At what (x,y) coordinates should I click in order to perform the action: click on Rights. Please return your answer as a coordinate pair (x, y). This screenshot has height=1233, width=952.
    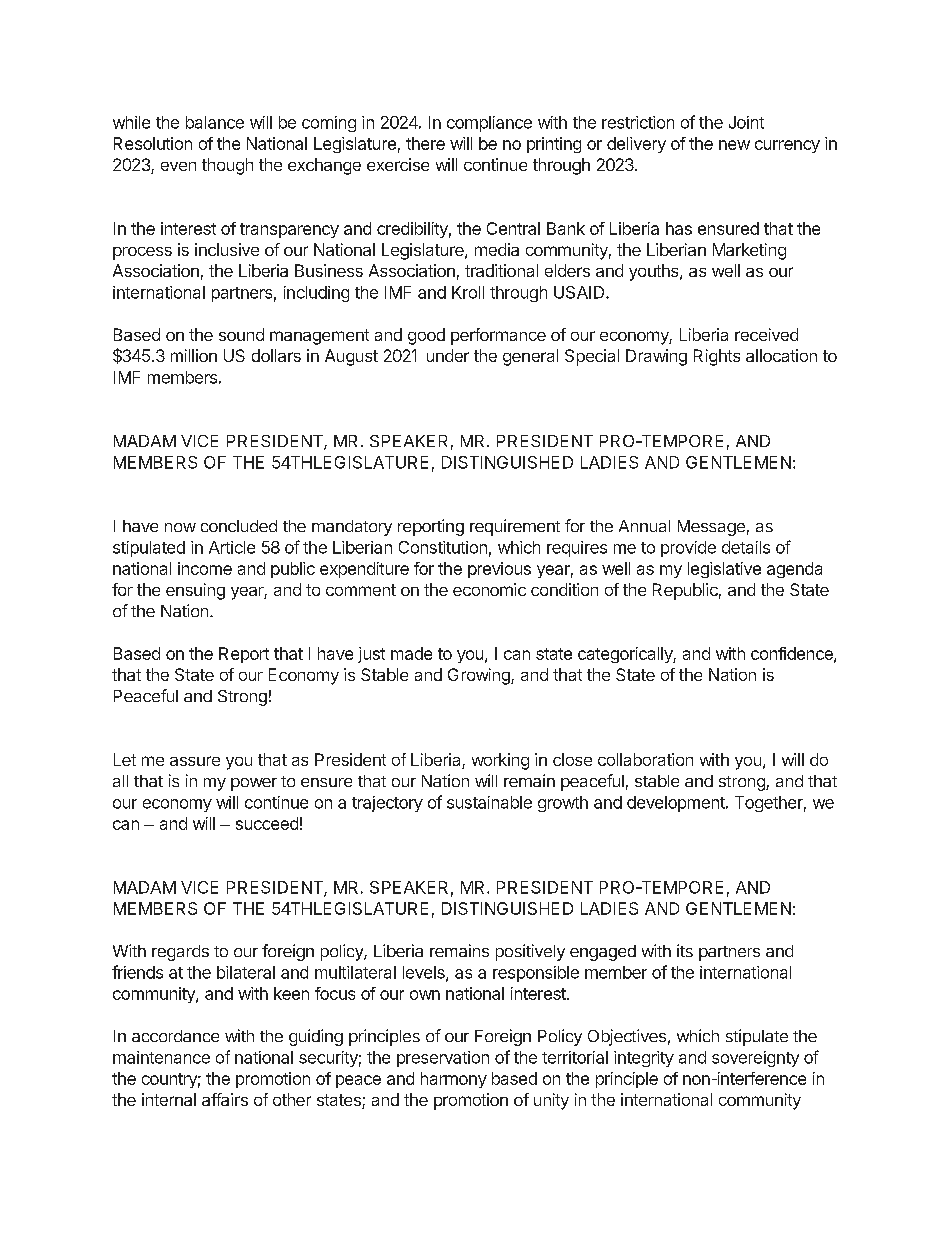
    Looking at the image, I should click on (717, 357).
